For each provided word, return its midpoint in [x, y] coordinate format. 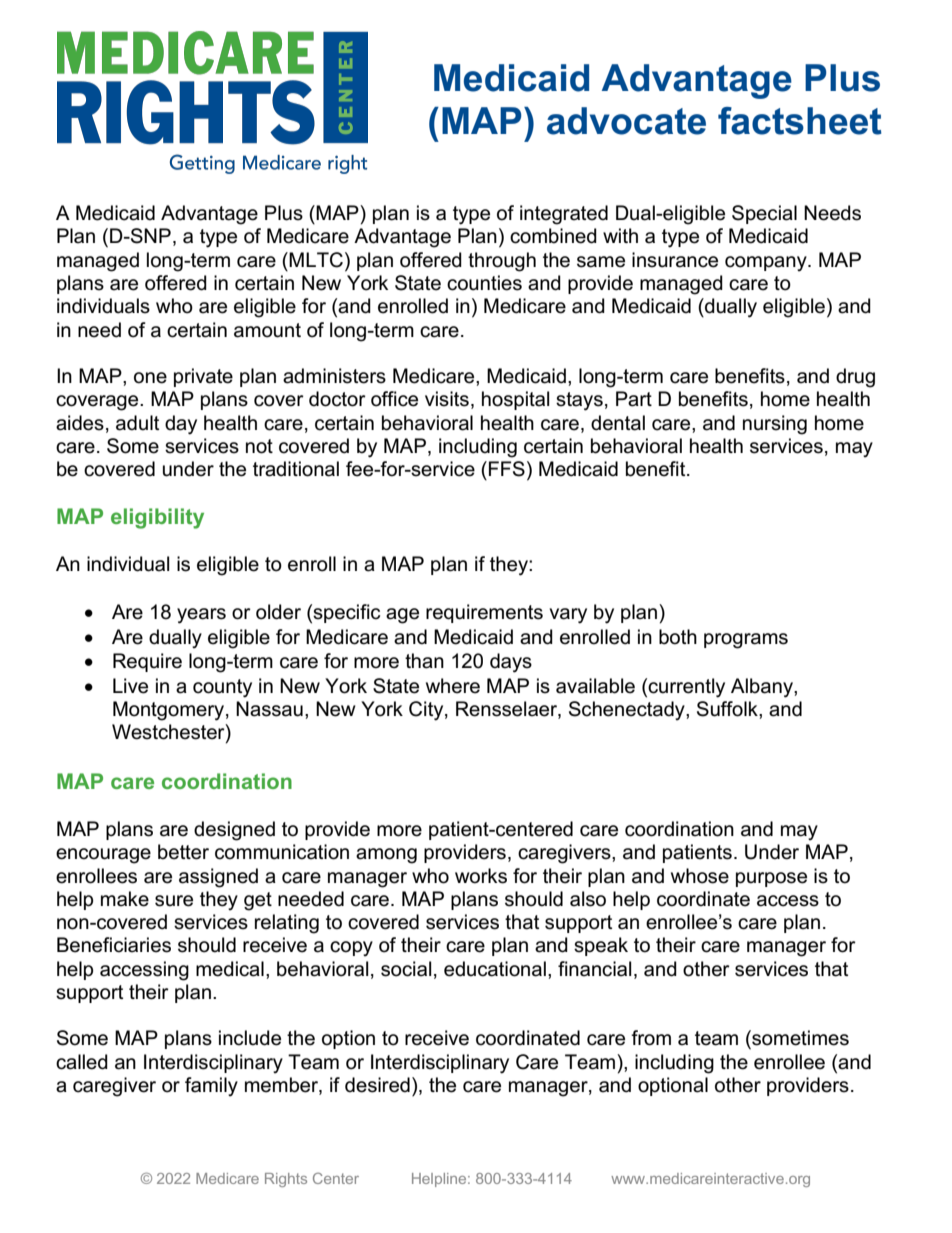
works [481, 876]
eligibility [157, 518]
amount [267, 330]
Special [764, 214]
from [651, 1038]
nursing [775, 425]
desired [377, 1085]
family [211, 1087]
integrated [564, 215]
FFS [507, 469]
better [183, 852]
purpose [771, 879]
